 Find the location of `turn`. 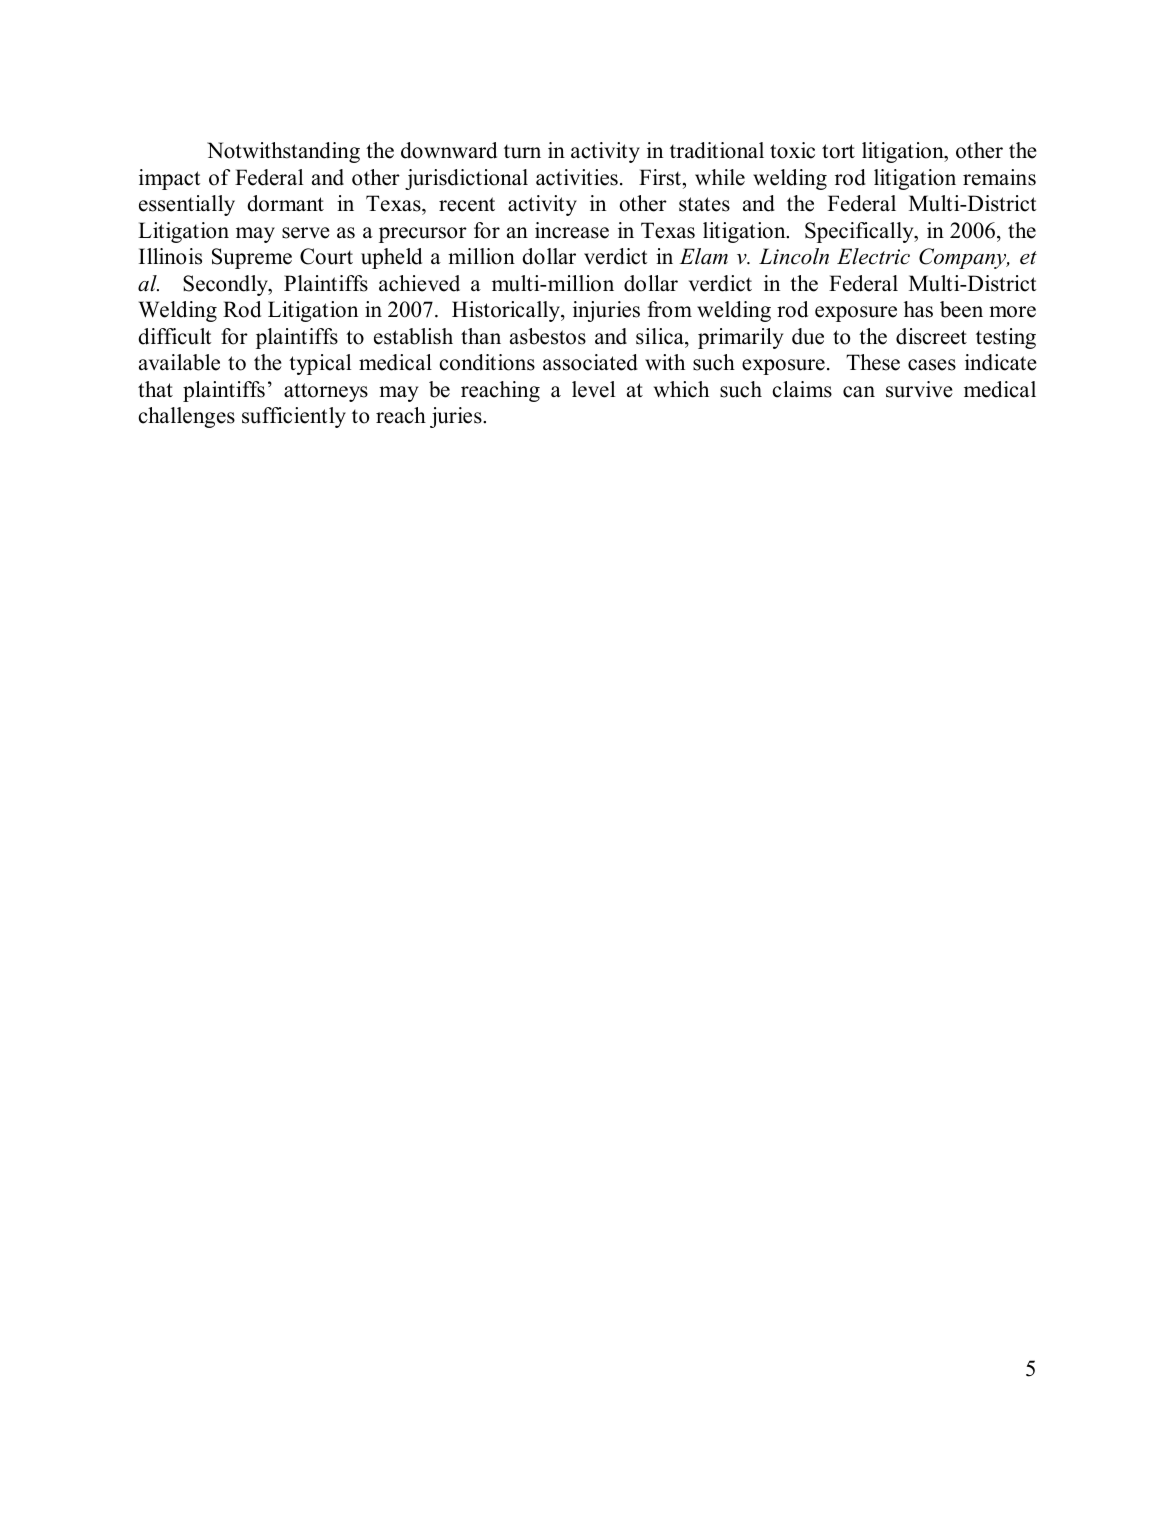

turn is located at coordinates (522, 151).
